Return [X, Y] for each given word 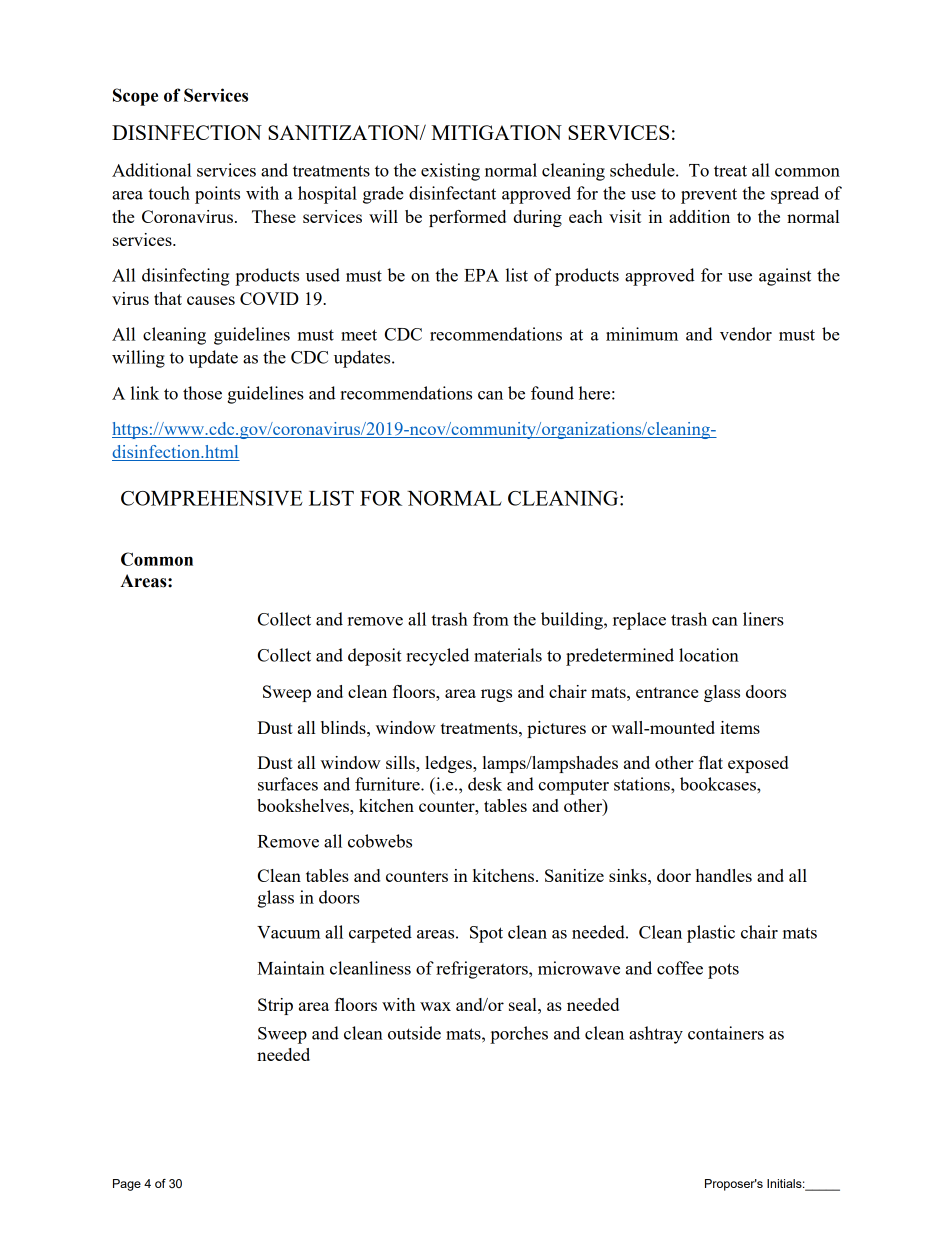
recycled [437, 657]
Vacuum [288, 932]
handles [724, 875]
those [202, 393]
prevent [709, 196]
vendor [746, 334]
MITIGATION [496, 132]
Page [127, 1185]
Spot [486, 934]
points [217, 195]
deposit [375, 657]
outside [414, 1033]
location [709, 655]
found [552, 393]
